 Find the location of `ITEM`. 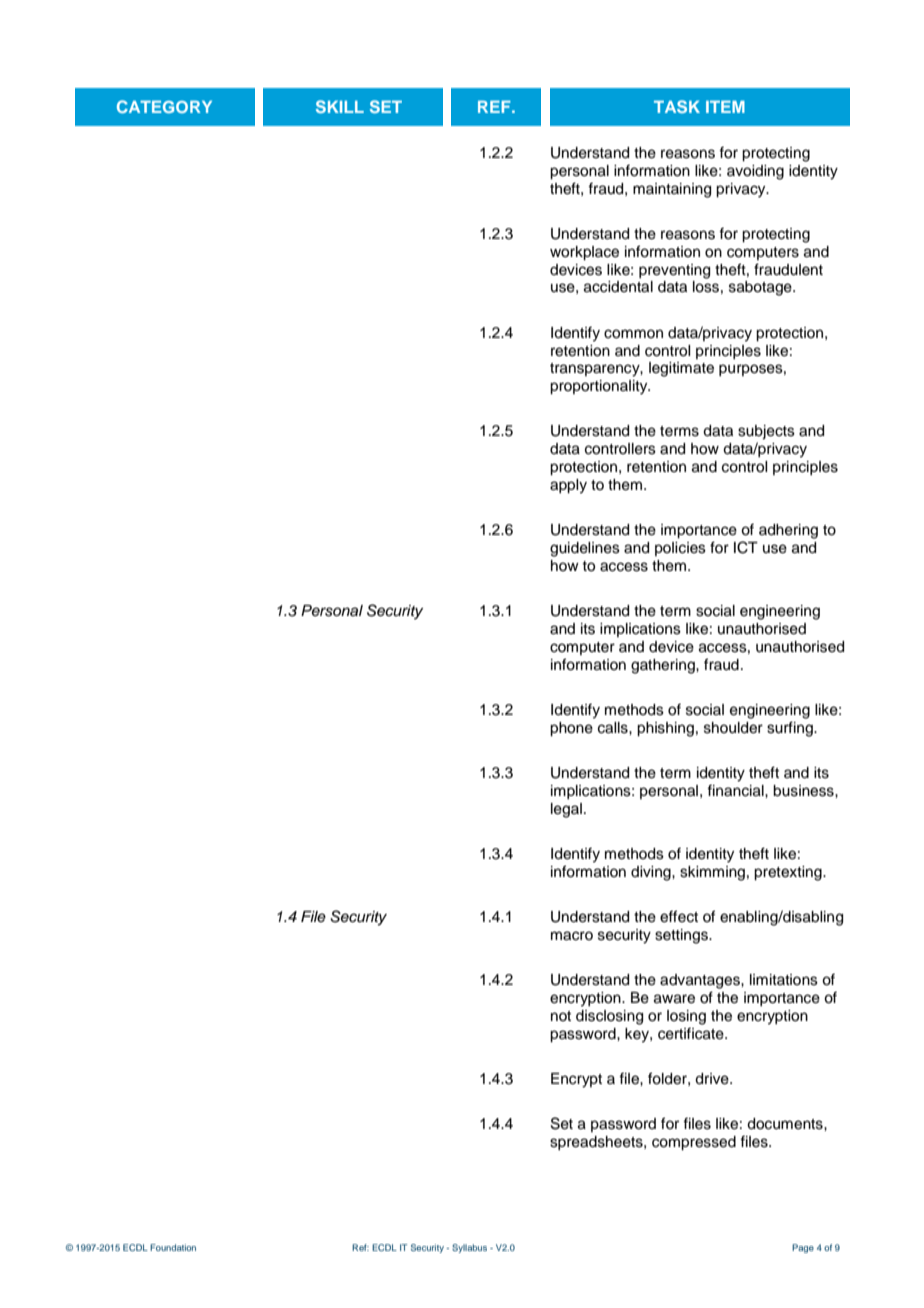

ITEM is located at coordinates (725, 107).
